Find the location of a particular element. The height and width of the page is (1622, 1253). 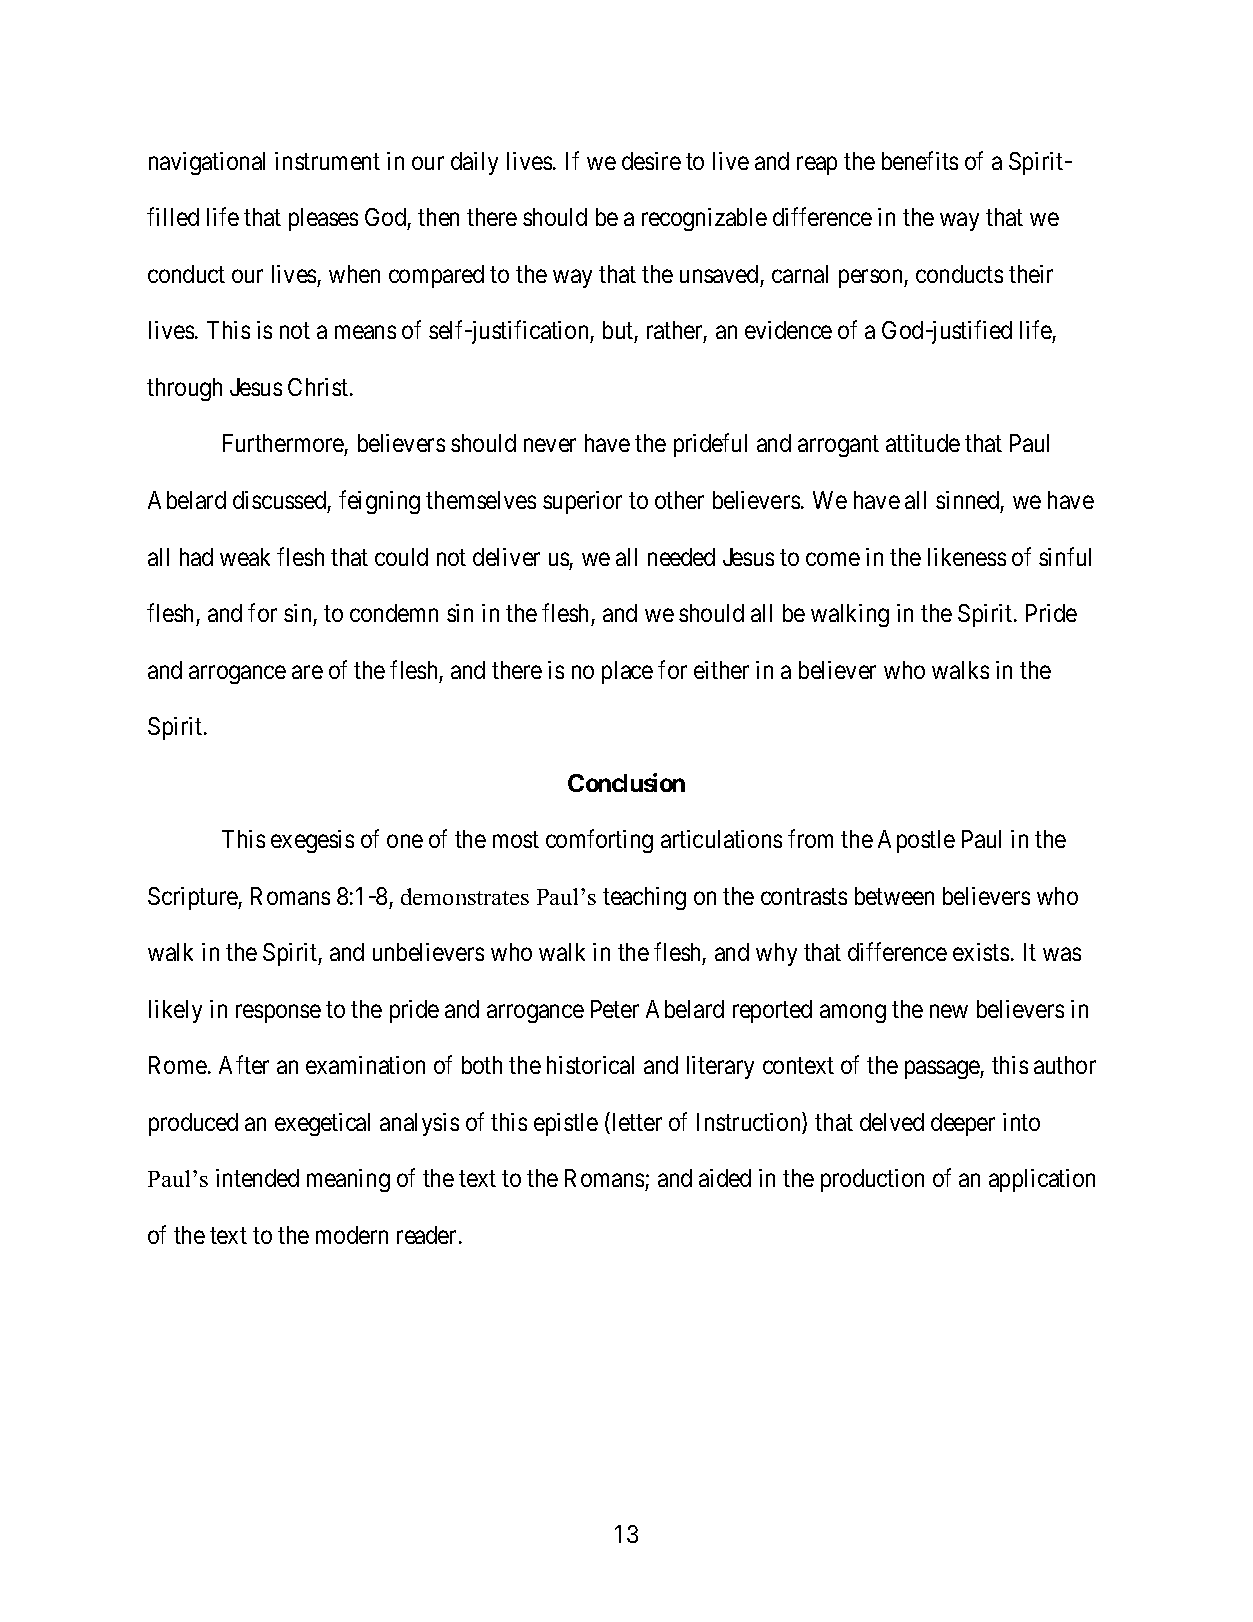

benefits is located at coordinates (920, 160).
